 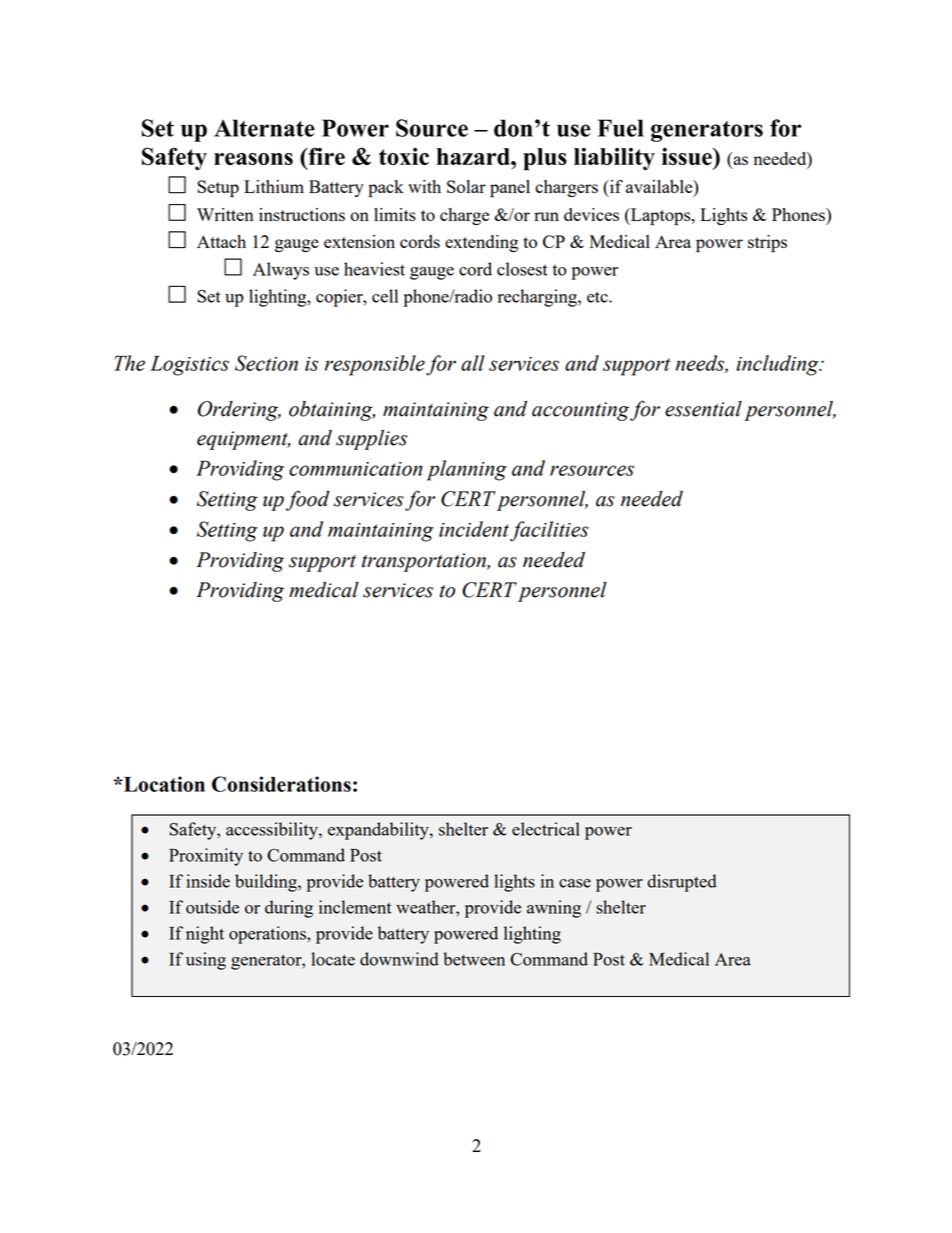 I want to click on Section, so click(x=266, y=363).
